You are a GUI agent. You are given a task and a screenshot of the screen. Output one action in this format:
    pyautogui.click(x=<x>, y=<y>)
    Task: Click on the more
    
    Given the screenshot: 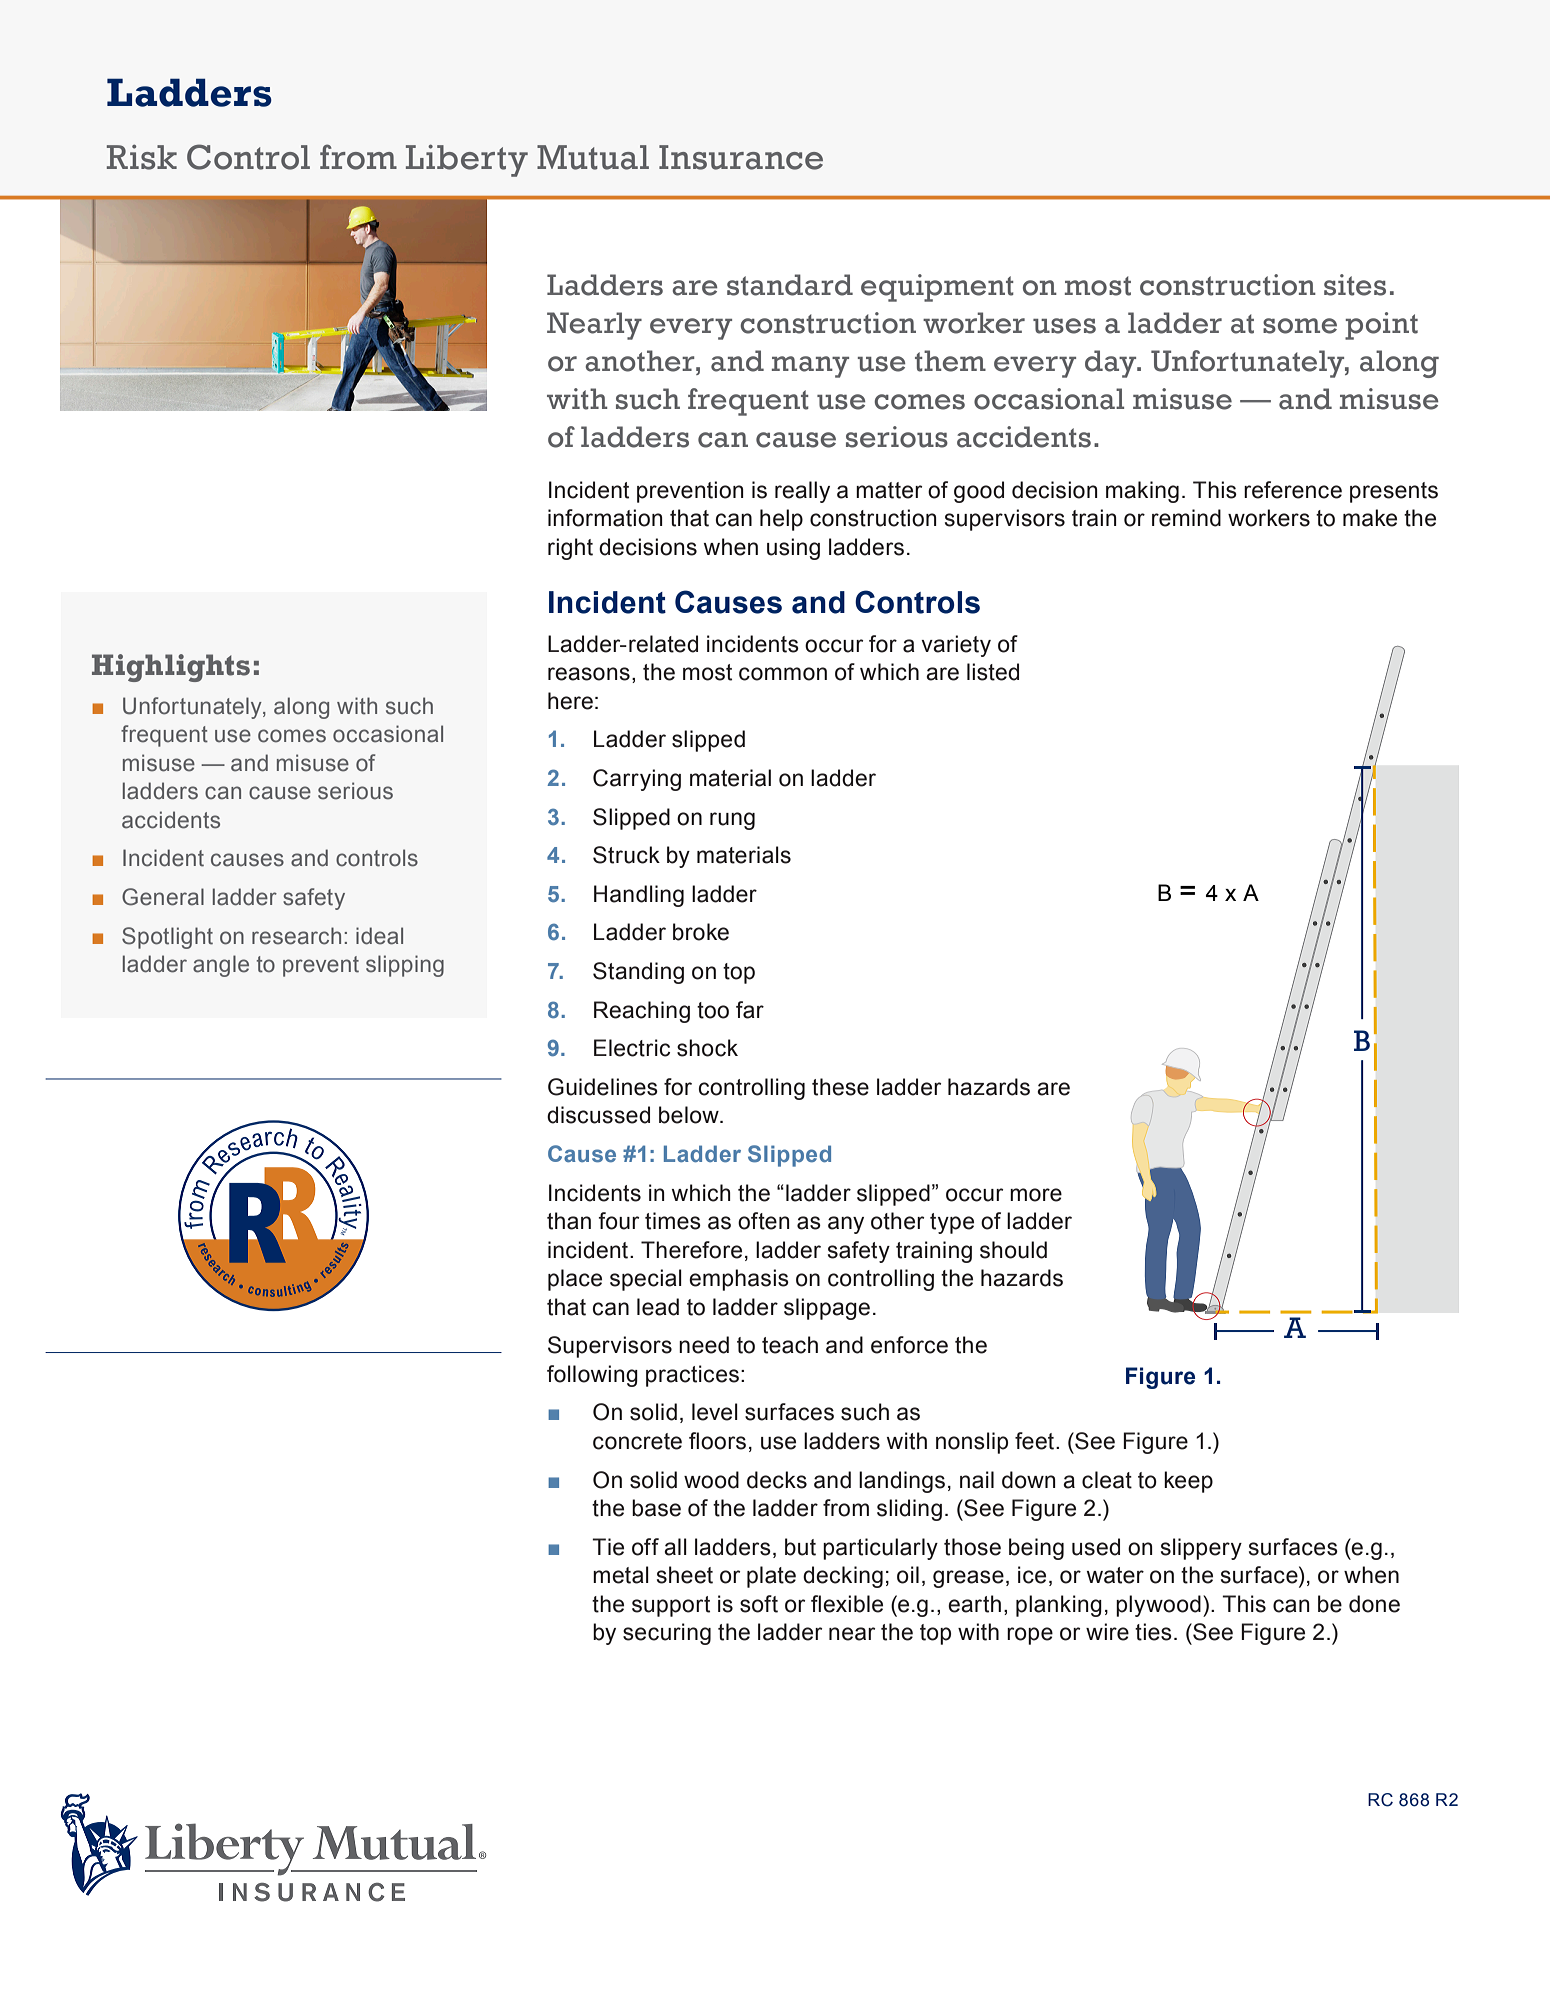 What is the action you would take?
    pyautogui.click(x=1036, y=1195)
